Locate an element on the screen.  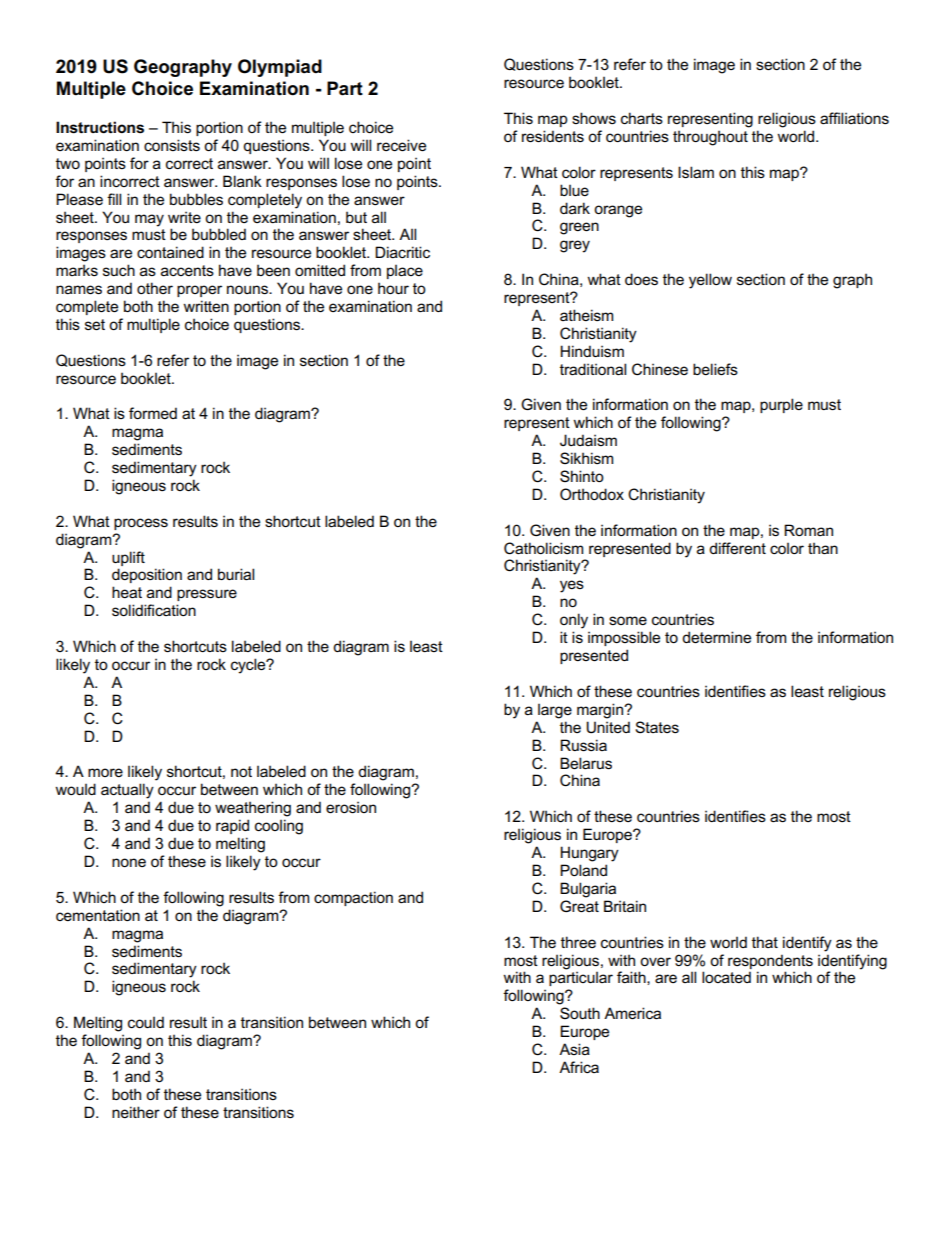
Africa is located at coordinates (579, 1067).
